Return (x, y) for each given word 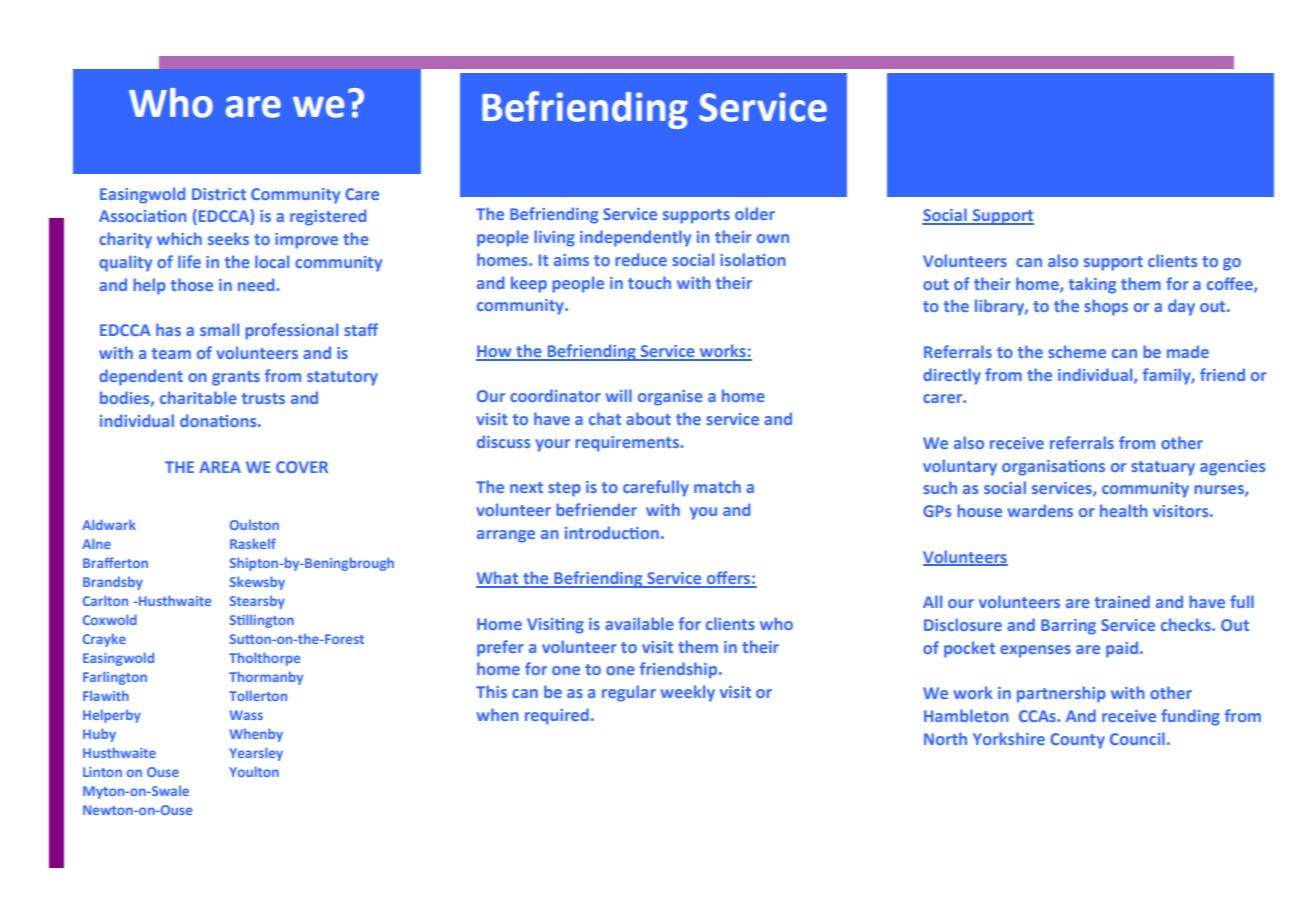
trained (1122, 601)
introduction (612, 532)
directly (952, 376)
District (219, 194)
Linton (102, 772)
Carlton (105, 600)
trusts (263, 398)
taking (1092, 285)
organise (670, 398)
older (755, 213)
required (557, 716)
